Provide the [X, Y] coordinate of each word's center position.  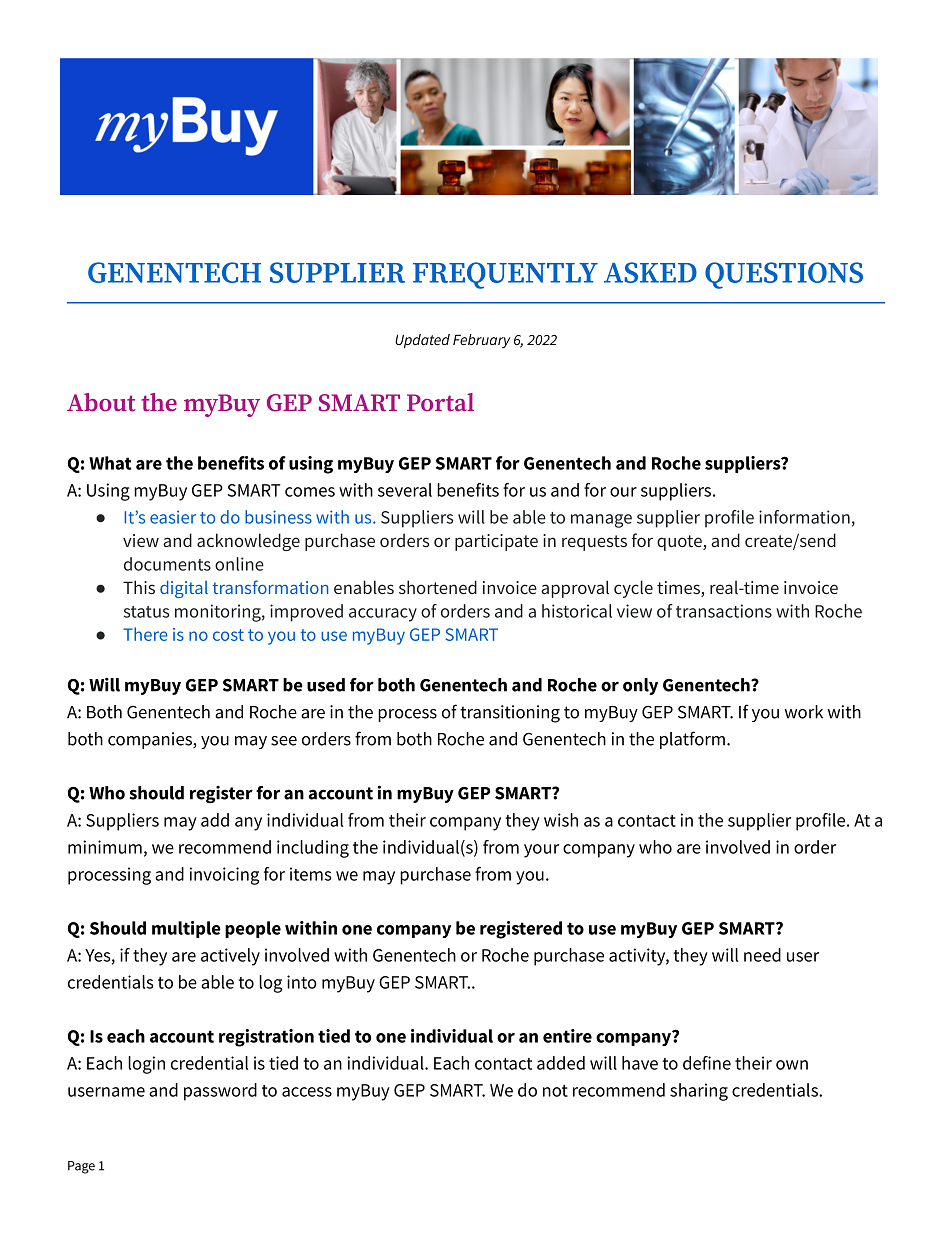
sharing [699, 1092]
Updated [422, 341]
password [220, 1092]
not [555, 1091]
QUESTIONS [784, 275]
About [101, 402]
